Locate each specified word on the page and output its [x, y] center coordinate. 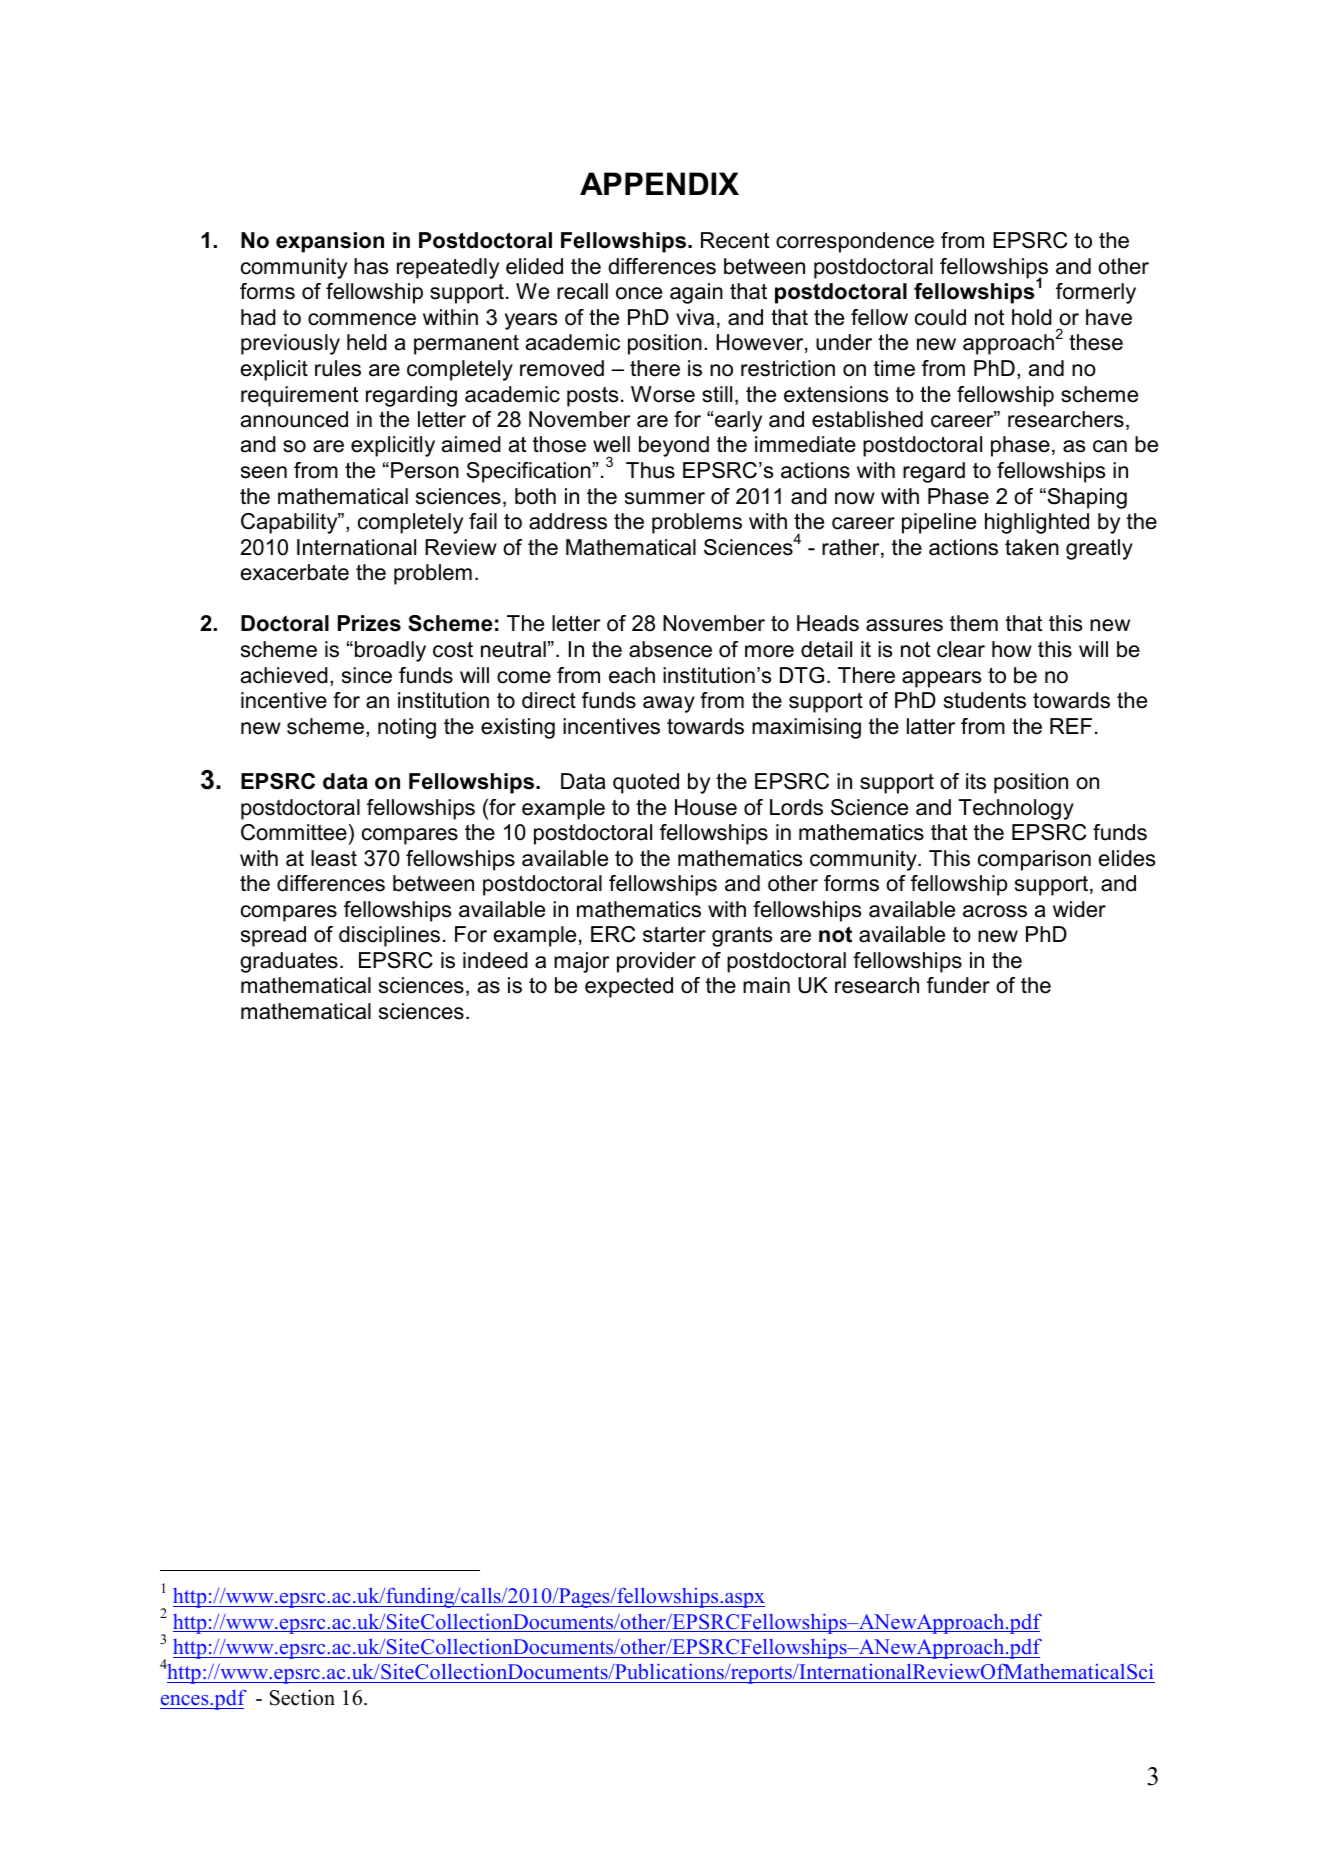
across [995, 911]
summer [665, 498]
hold [1032, 317]
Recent [735, 240]
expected [629, 987]
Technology [1016, 809]
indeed [495, 960]
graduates [289, 962]
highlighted [1037, 523]
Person [425, 470]
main [766, 985]
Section [302, 1697]
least [334, 858]
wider [1079, 909]
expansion [330, 242]
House [706, 807]
